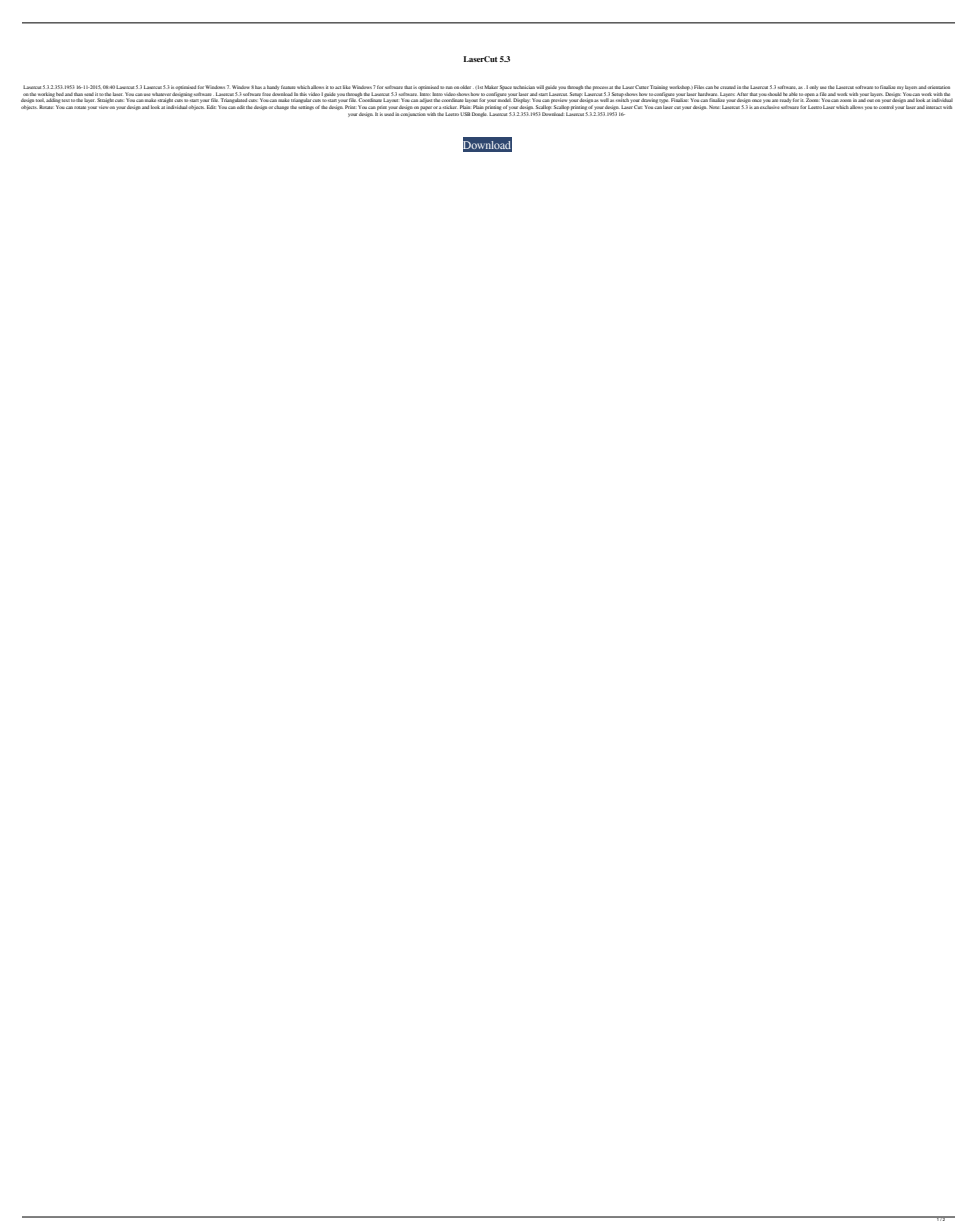  What do you see at coordinates (449, 87) in the screenshot?
I see `run` at bounding box center [449, 87].
